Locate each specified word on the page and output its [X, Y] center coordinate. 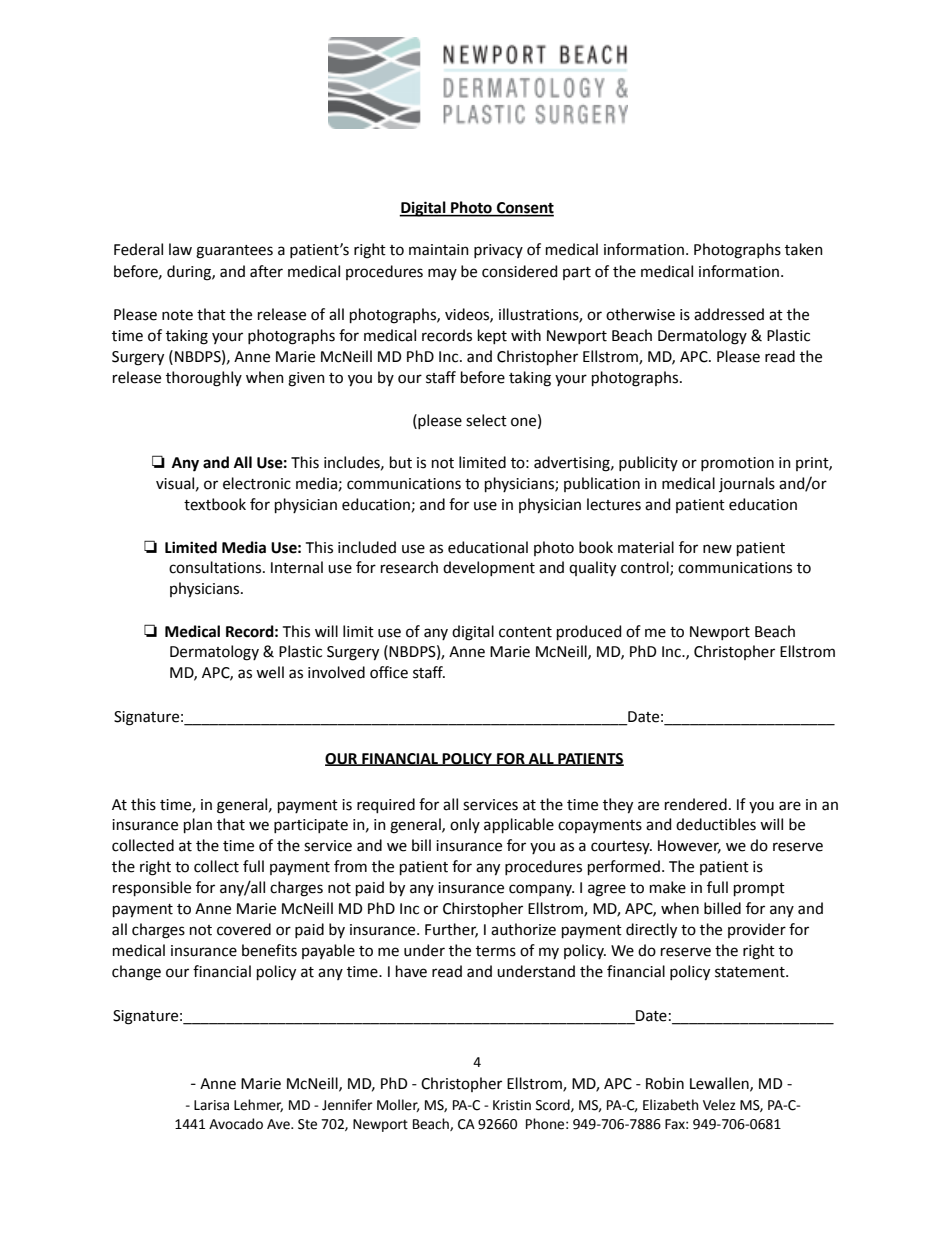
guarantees [234, 252]
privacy [498, 251]
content [525, 632]
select [486, 420]
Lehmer [258, 1105]
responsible [152, 888]
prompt [759, 889]
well [270, 672]
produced [589, 632]
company [541, 890]
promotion [737, 464]
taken [804, 249]
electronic [257, 483]
